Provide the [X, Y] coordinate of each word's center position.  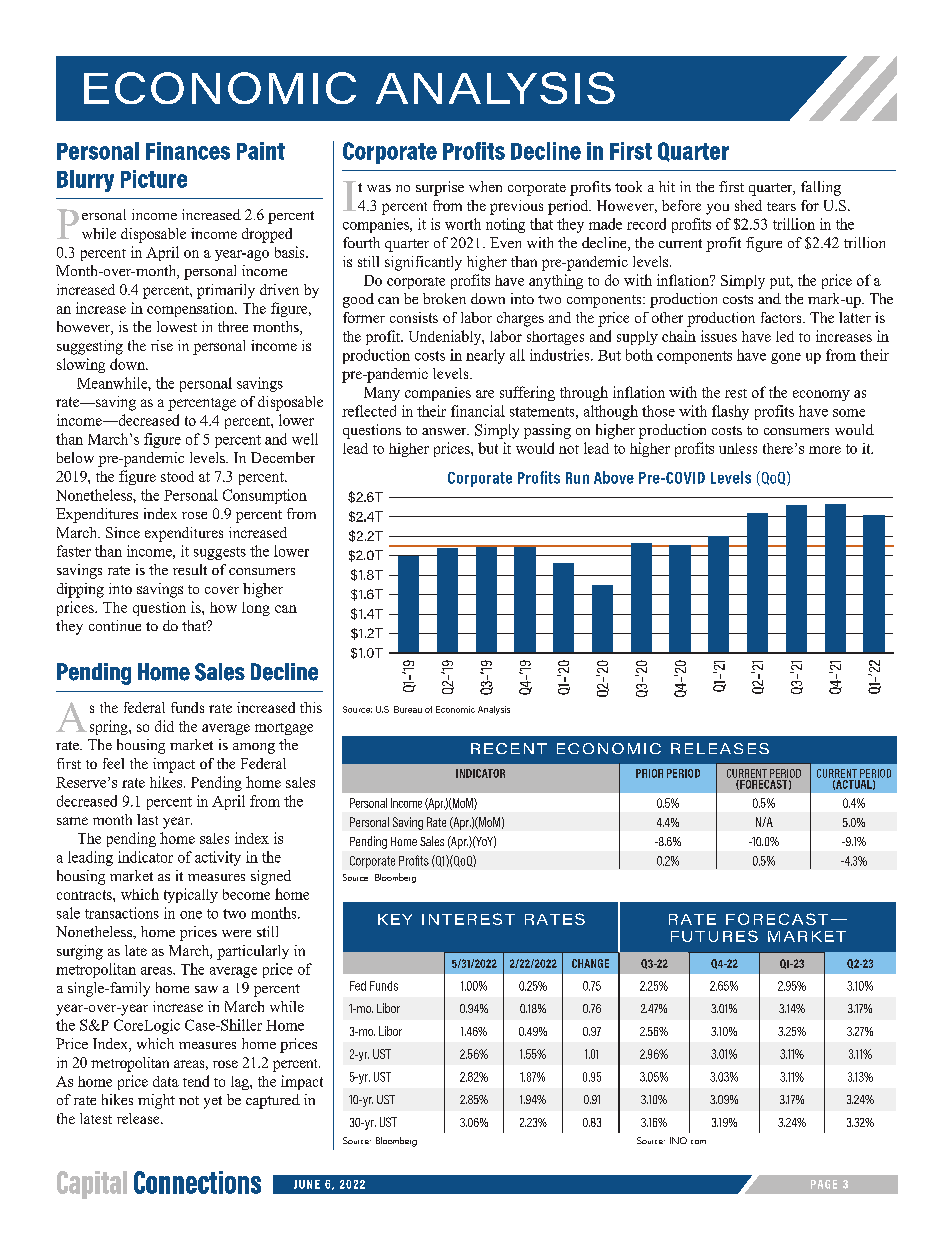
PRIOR [649, 773]
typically [191, 895]
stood [177, 476]
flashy [730, 412]
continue [115, 625]
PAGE [824, 1184]
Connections [197, 1182]
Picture [154, 179]
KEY [395, 919]
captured [273, 1101]
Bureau [408, 709]
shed [748, 205]
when [485, 186]
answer [445, 431]
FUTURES [714, 936]
